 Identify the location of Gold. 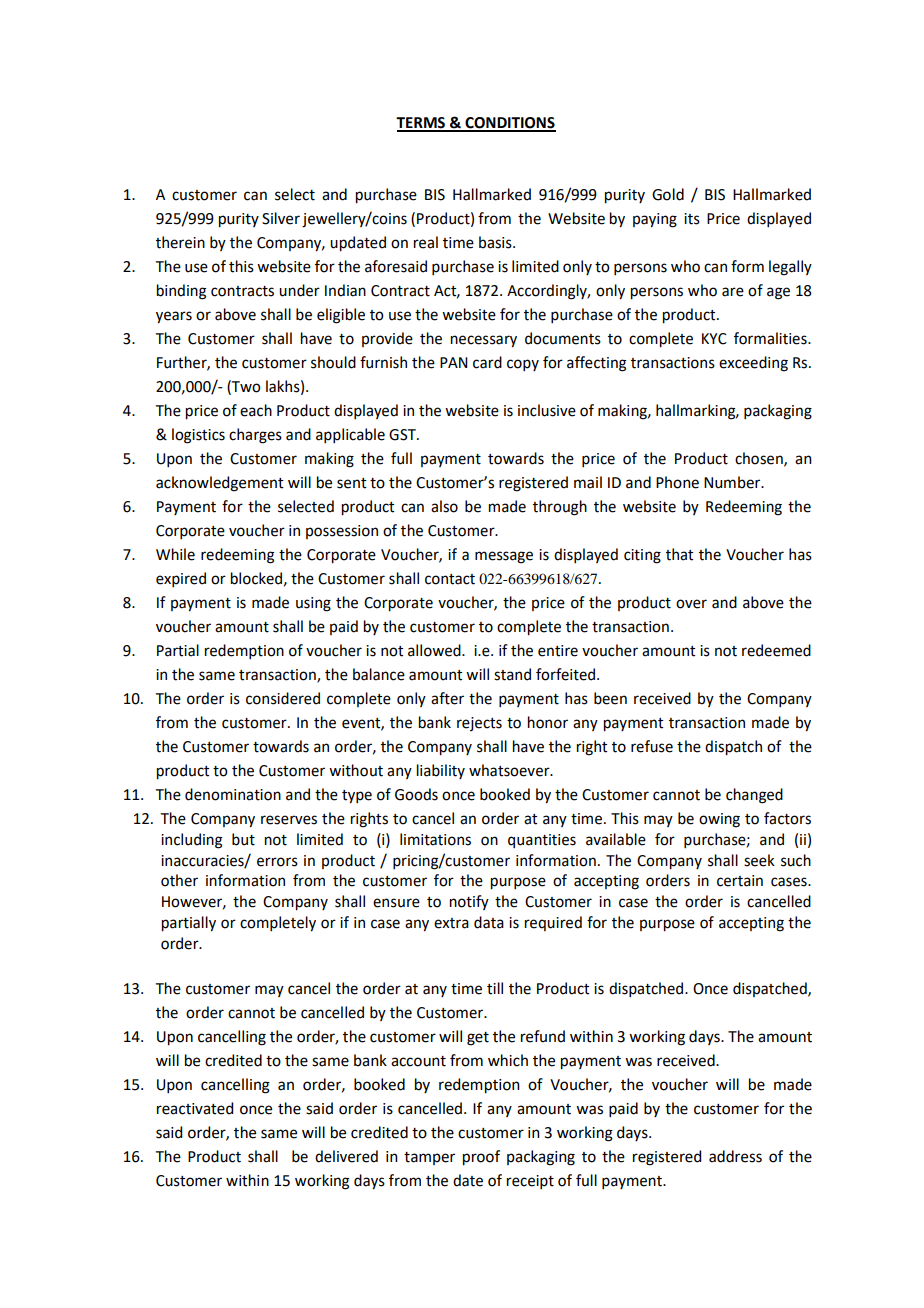
(668, 194).
